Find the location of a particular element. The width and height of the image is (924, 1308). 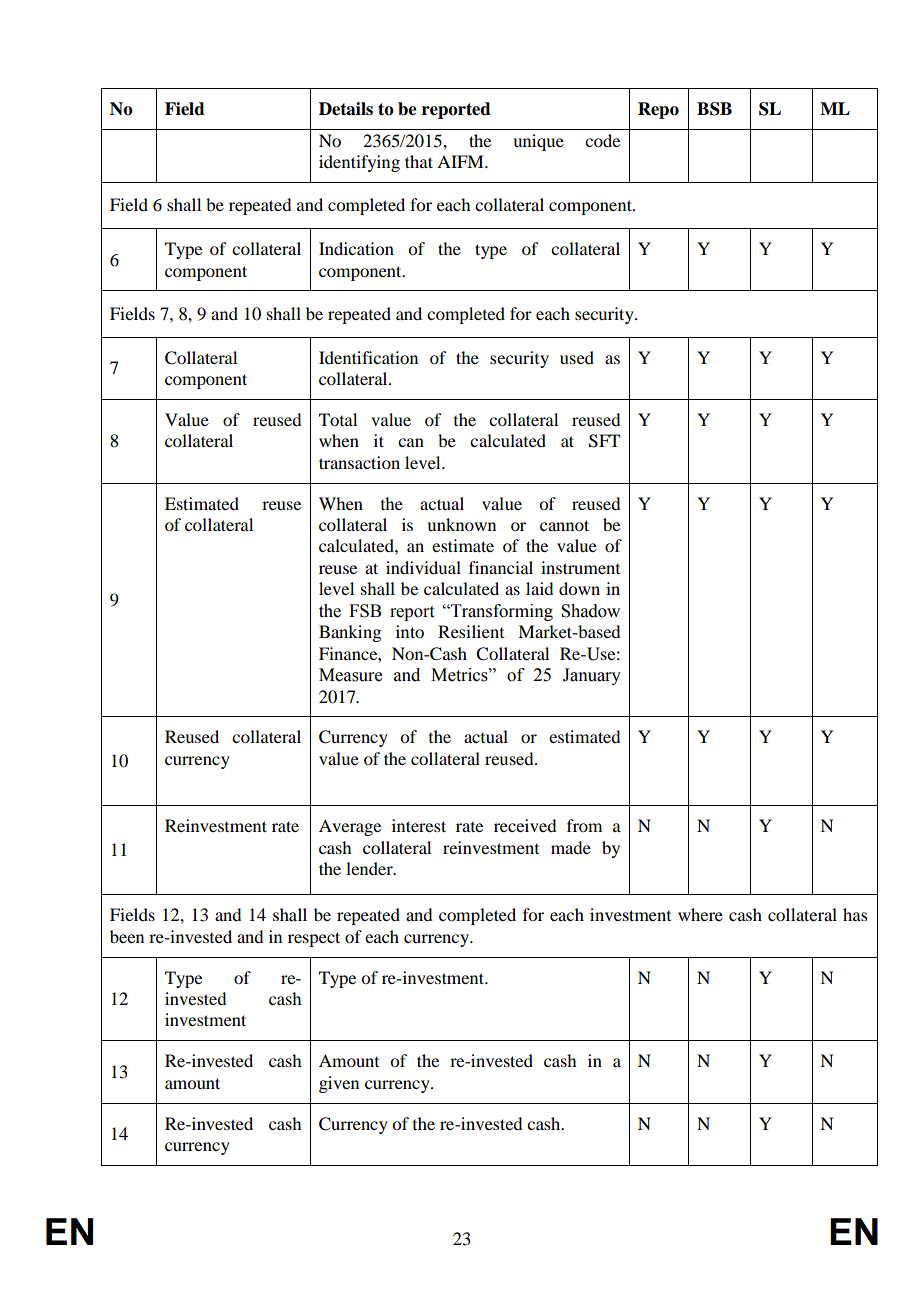

Details is located at coordinates (346, 109).
